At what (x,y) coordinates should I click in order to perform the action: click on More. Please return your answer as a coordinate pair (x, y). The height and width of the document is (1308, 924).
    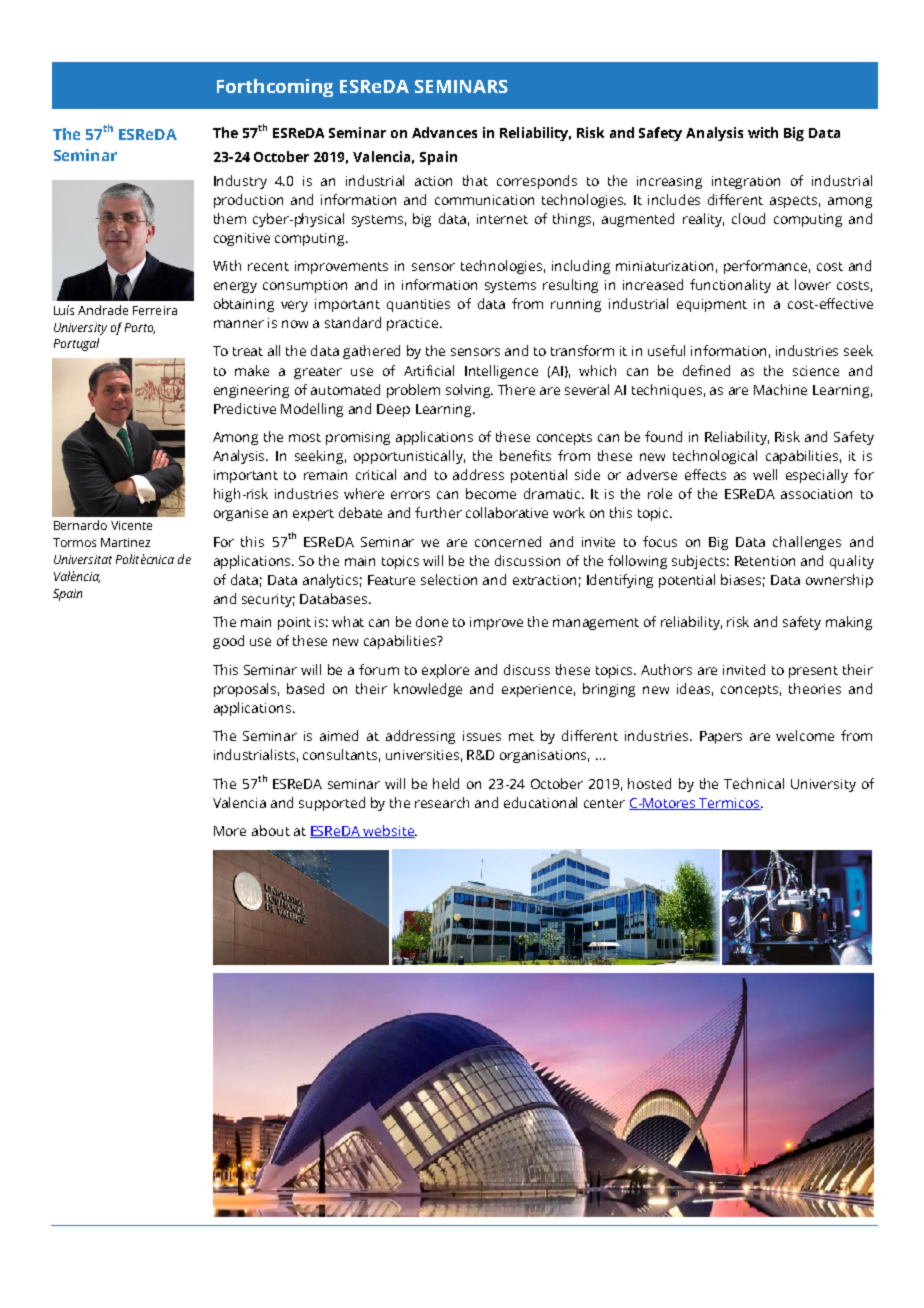
    Looking at the image, I should click on (230, 831).
